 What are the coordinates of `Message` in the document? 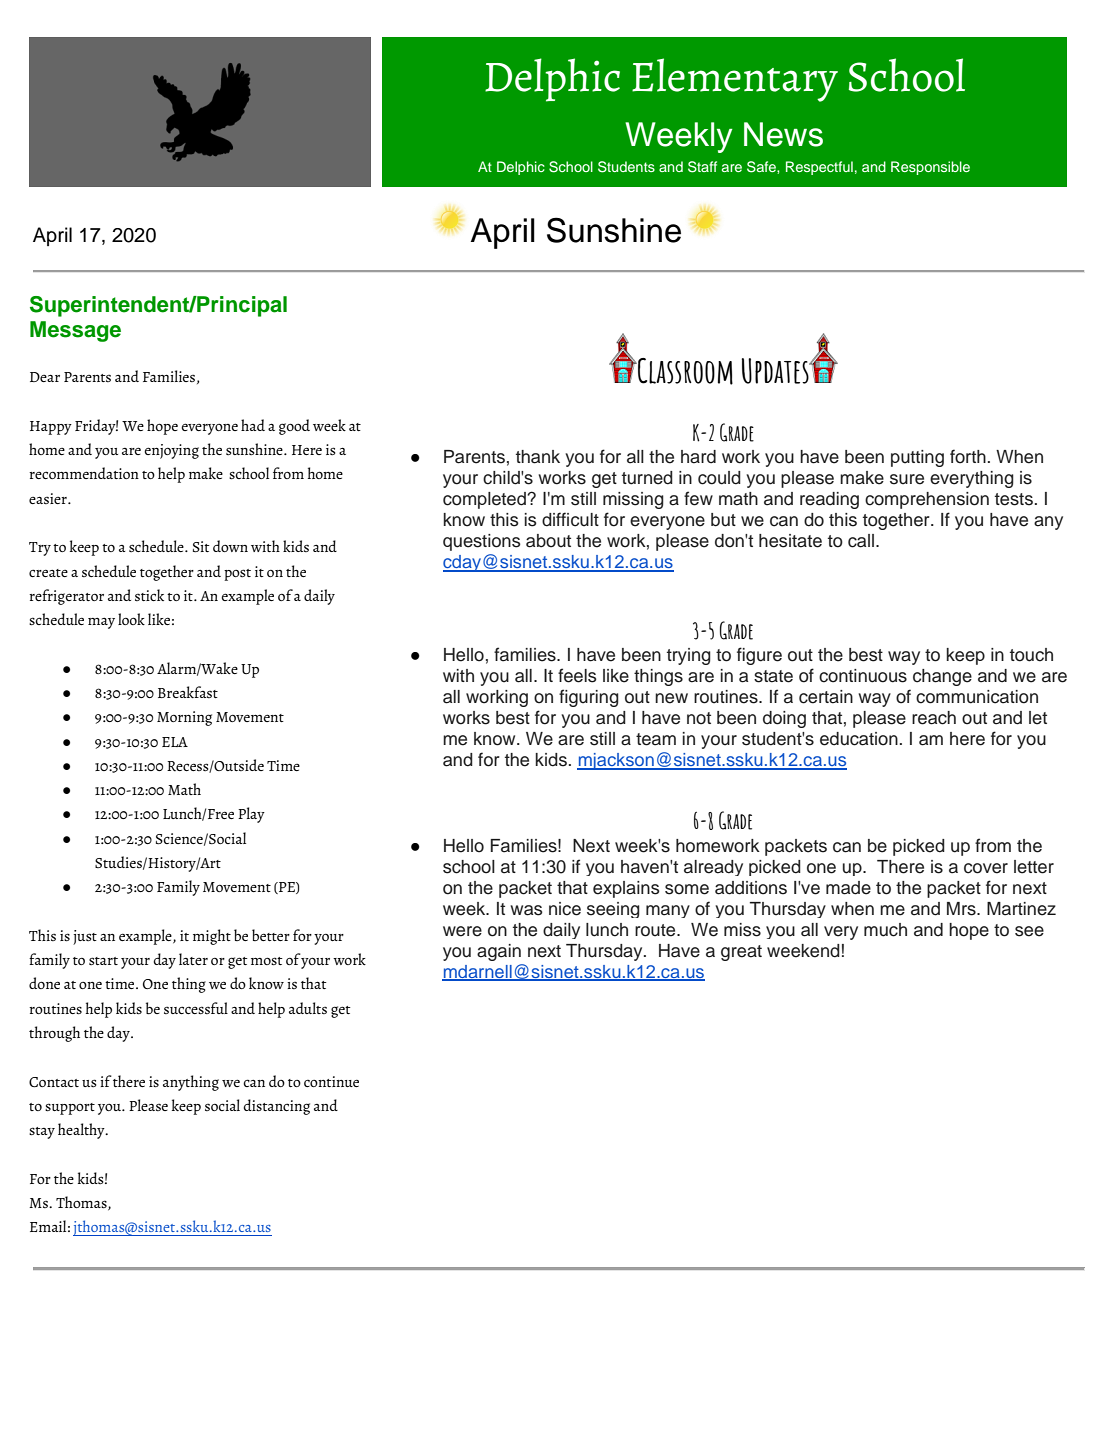 It's located at (75, 331).
